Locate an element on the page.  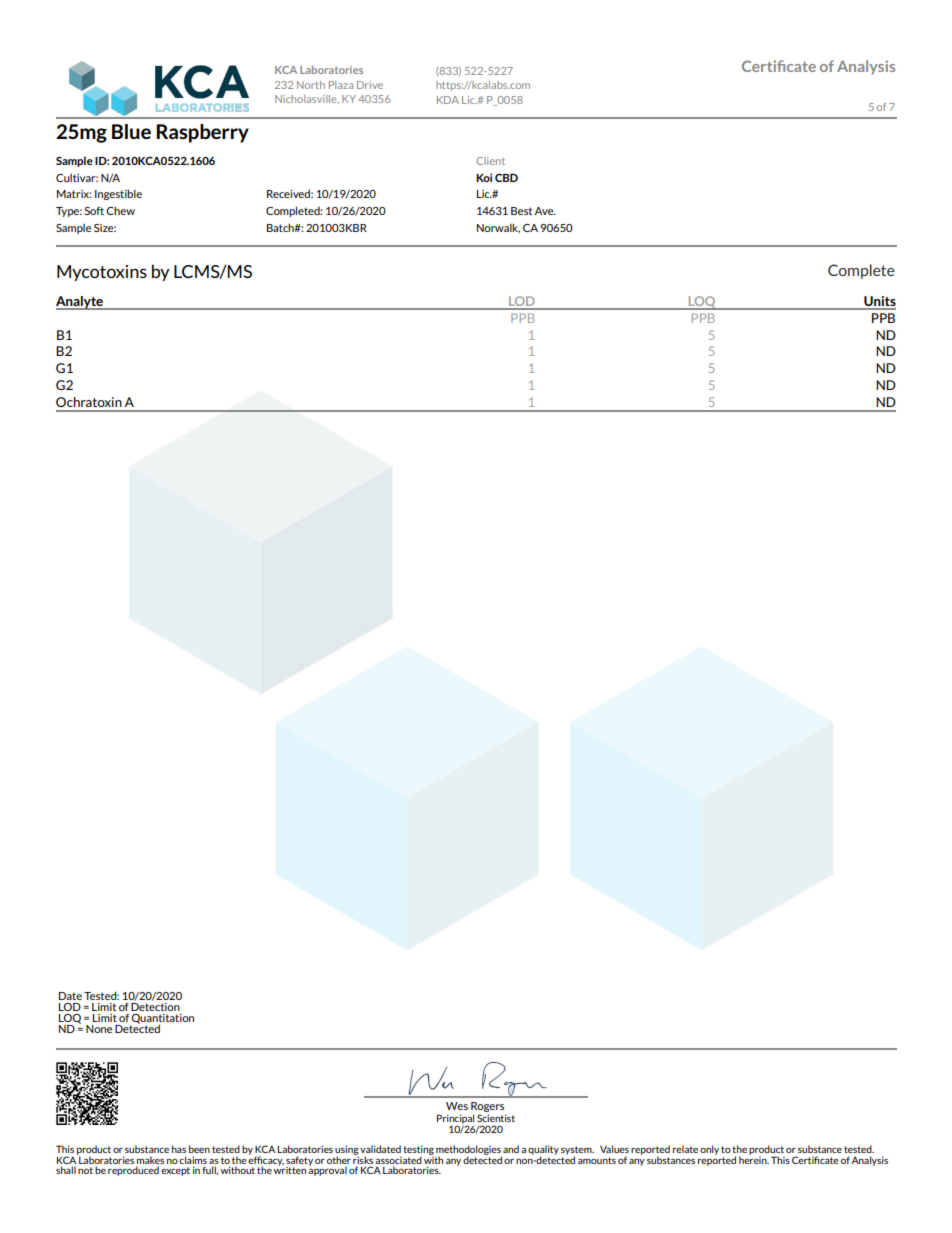
Scientist is located at coordinates (496, 1118).
